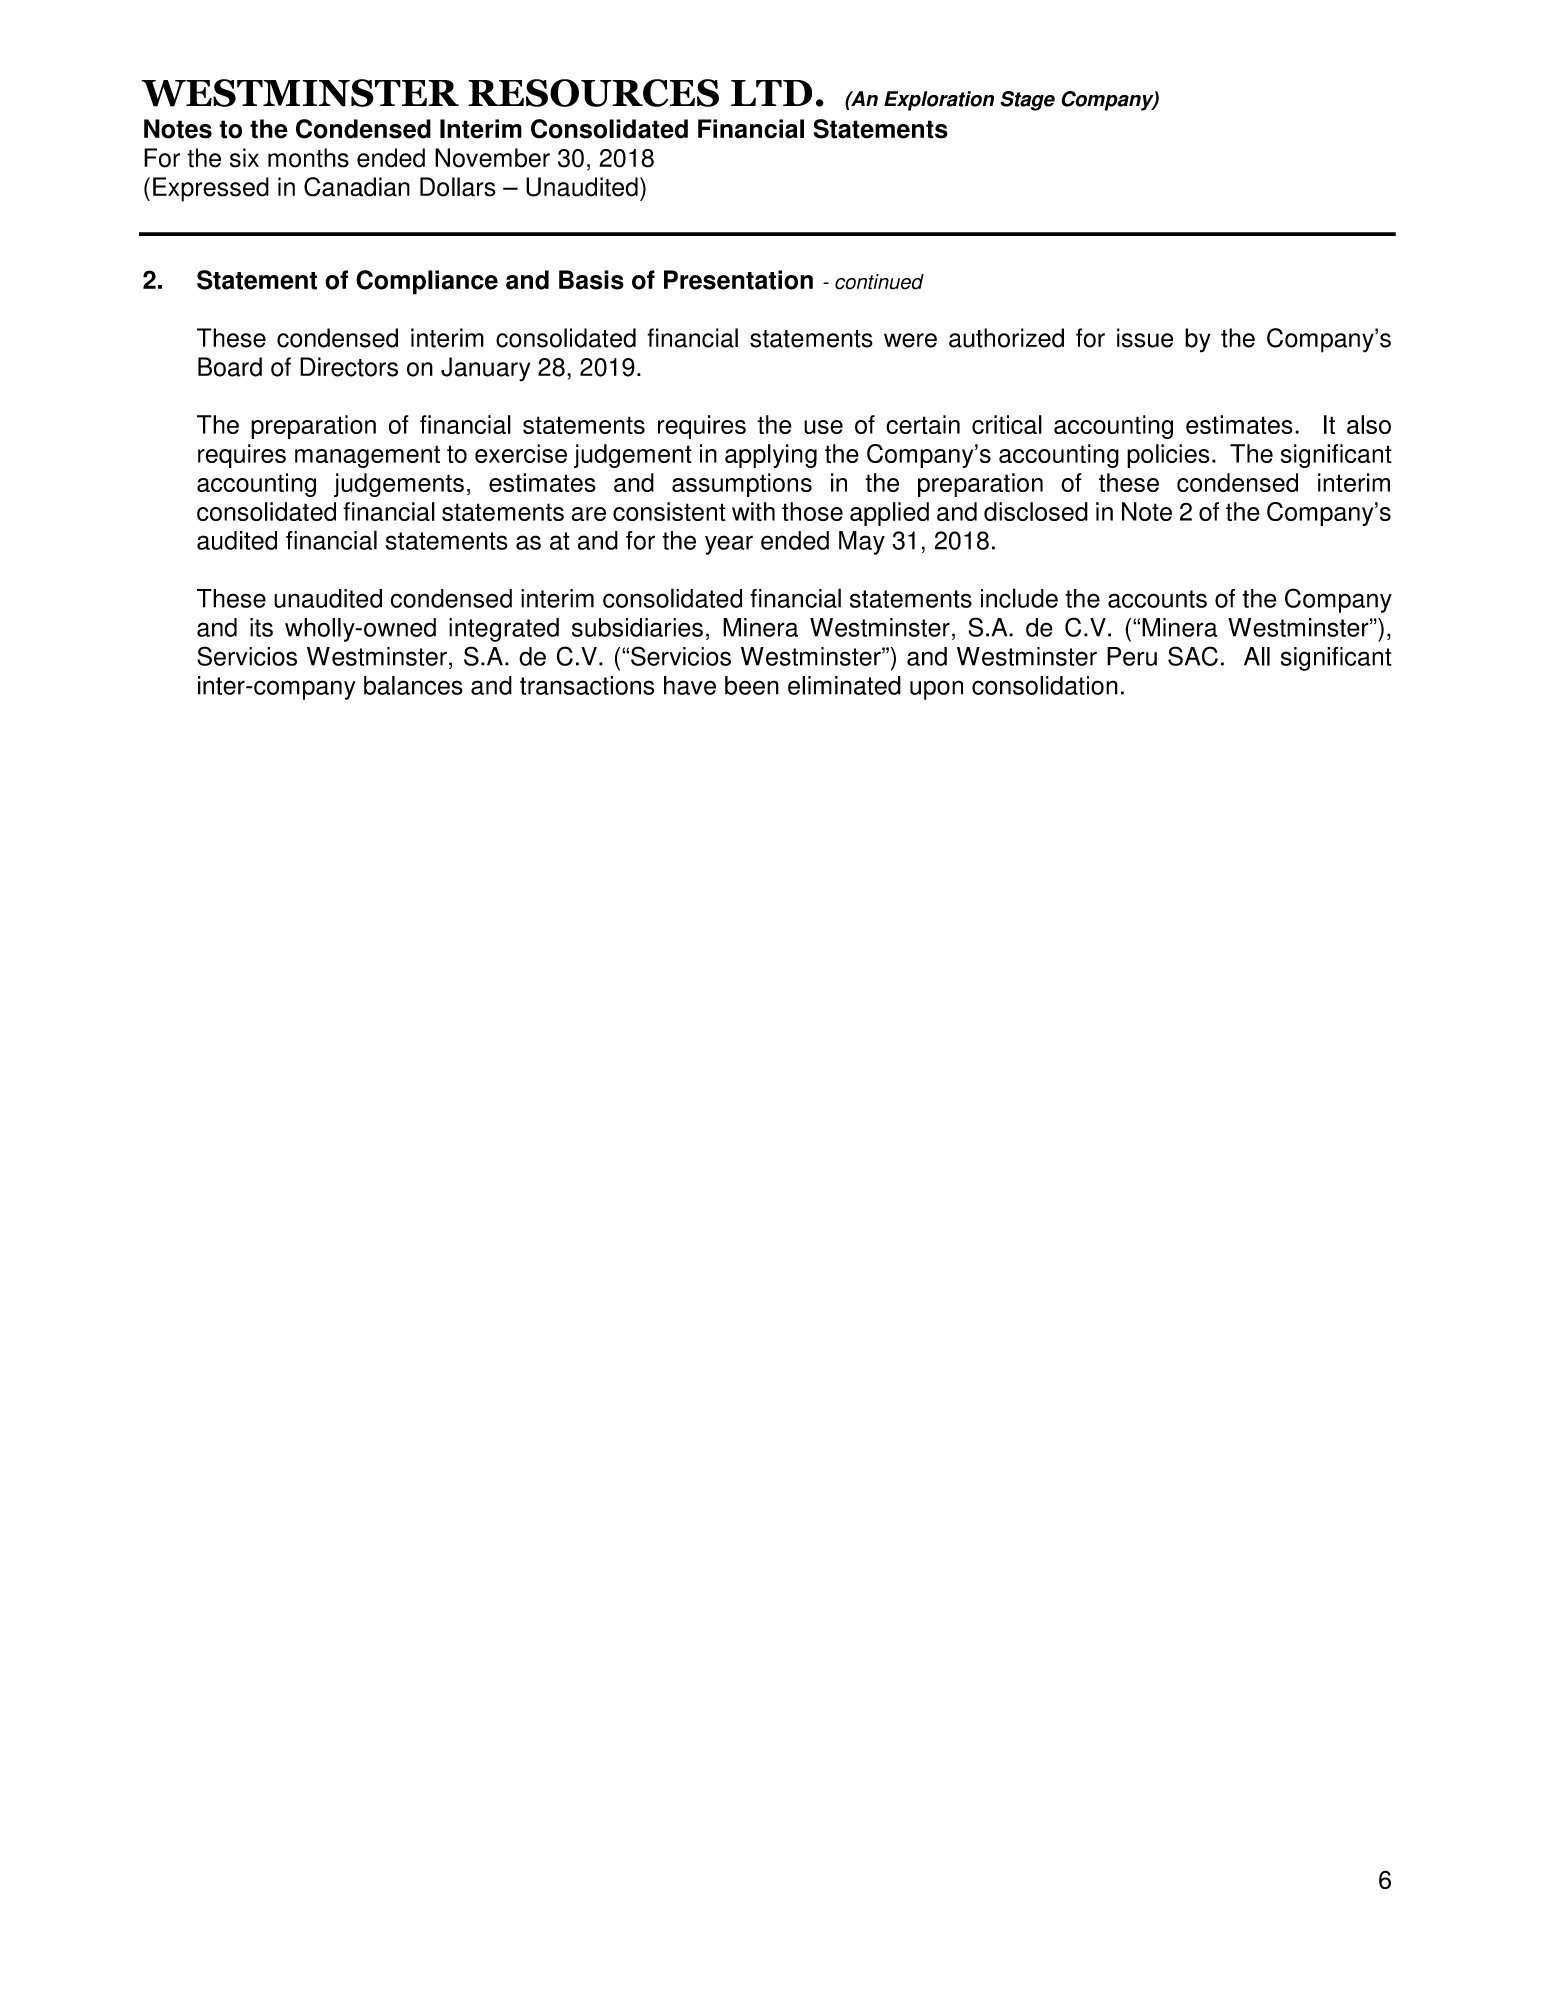  Describe the element at coordinates (1145, 338) in the screenshot. I see `issue` at that location.
